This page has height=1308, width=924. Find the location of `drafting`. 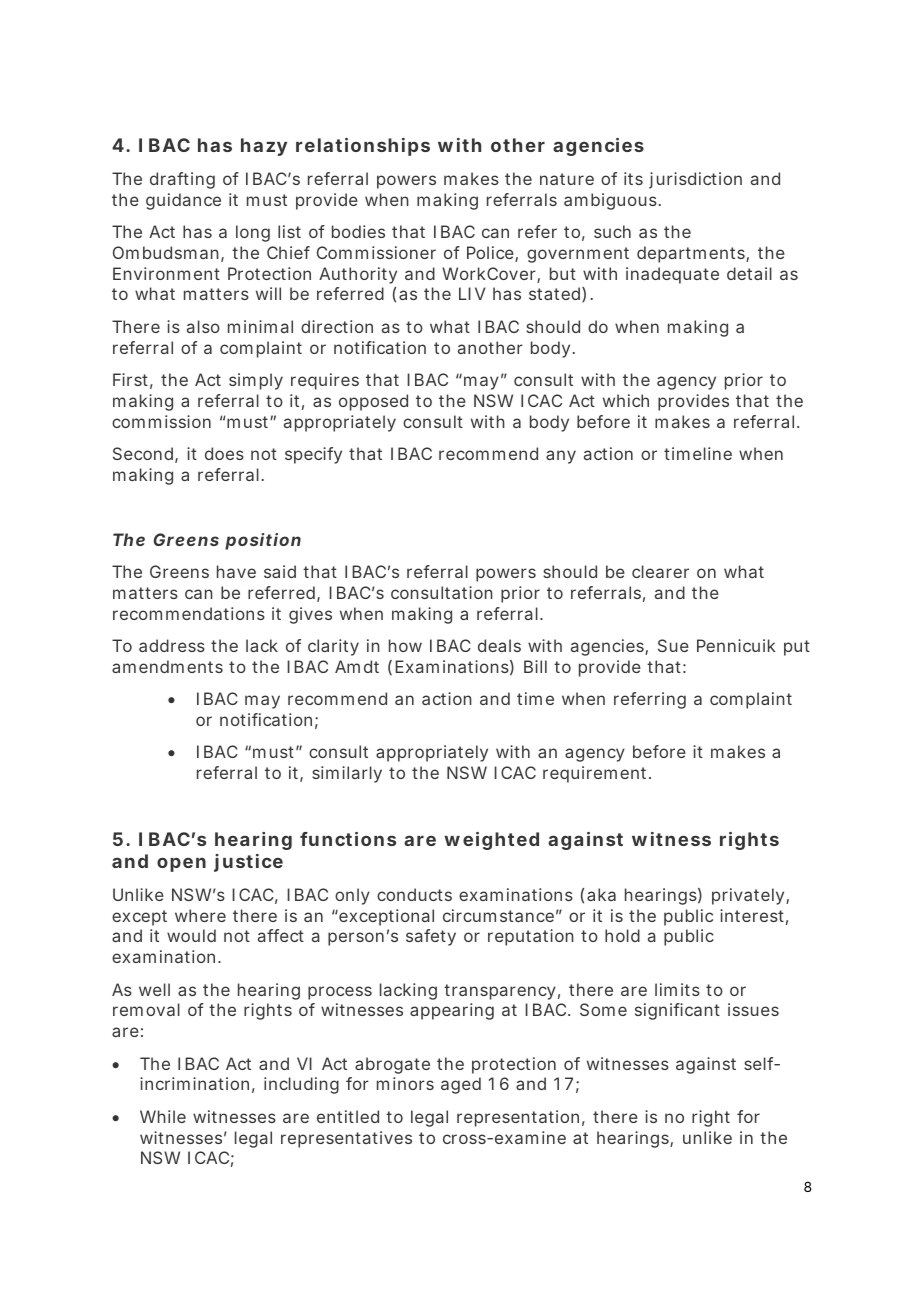

drafting is located at coordinates (182, 180).
